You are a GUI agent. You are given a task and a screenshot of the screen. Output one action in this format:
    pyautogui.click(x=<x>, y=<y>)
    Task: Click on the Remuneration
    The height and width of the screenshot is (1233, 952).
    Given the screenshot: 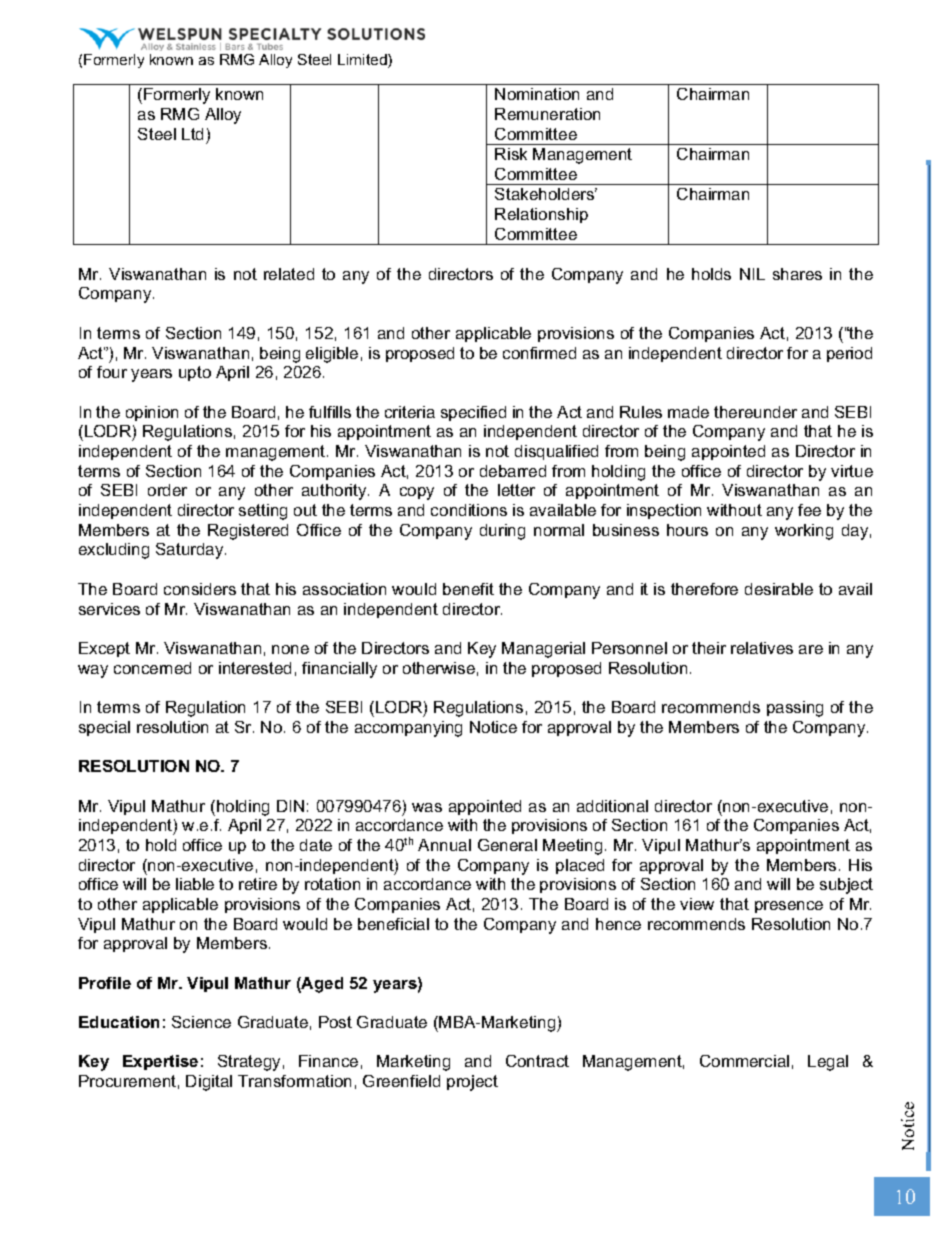 What is the action you would take?
    pyautogui.click(x=547, y=114)
